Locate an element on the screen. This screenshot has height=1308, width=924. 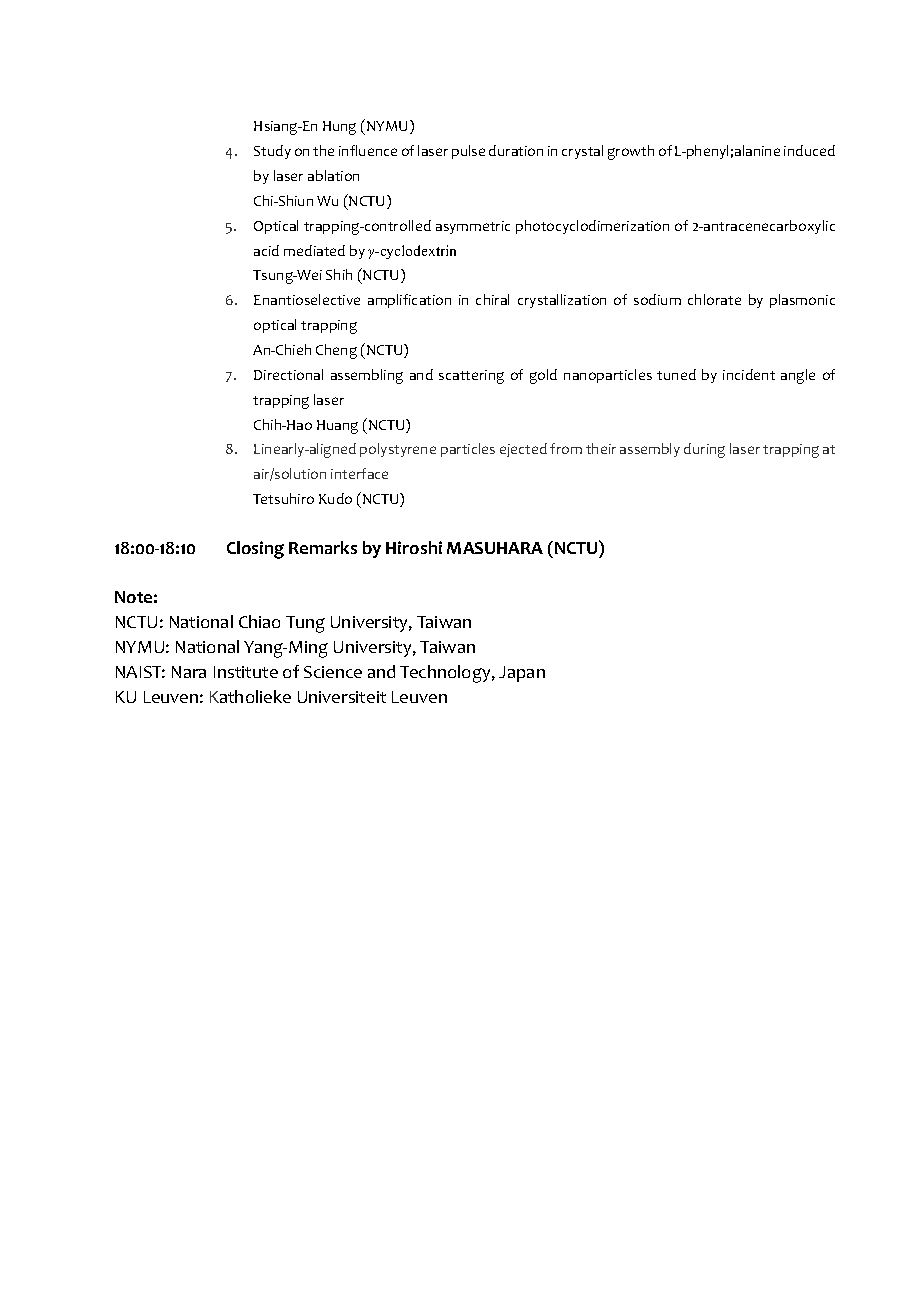
induced is located at coordinates (809, 150).
